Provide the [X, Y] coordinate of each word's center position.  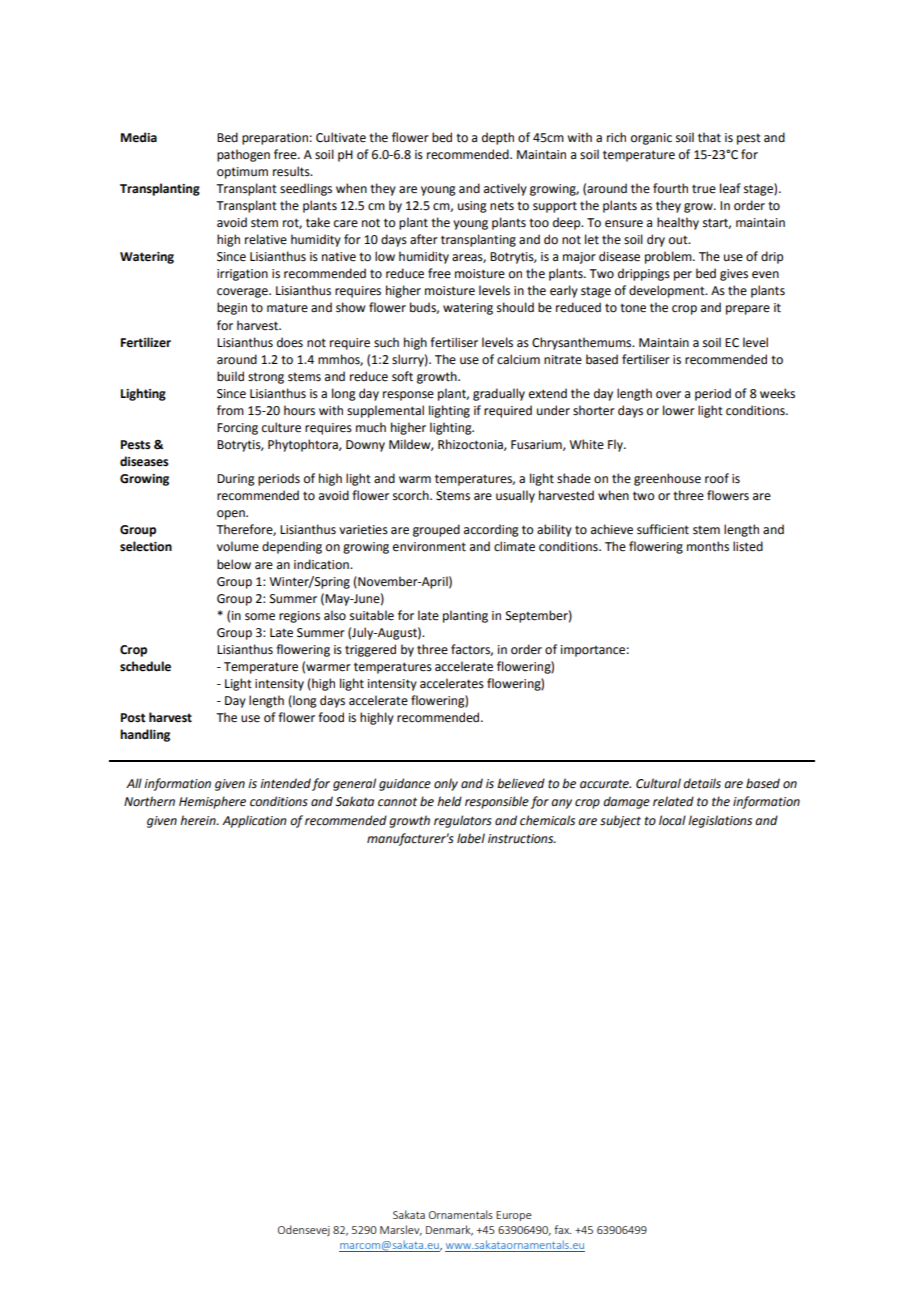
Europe [514, 1216]
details [702, 783]
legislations [720, 821]
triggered [370, 650]
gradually [499, 394]
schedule [145, 666]
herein [199, 820]
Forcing [237, 429]
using [472, 207]
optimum [242, 173]
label [471, 838]
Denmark [449, 1230]
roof [717, 478]
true [704, 189]
